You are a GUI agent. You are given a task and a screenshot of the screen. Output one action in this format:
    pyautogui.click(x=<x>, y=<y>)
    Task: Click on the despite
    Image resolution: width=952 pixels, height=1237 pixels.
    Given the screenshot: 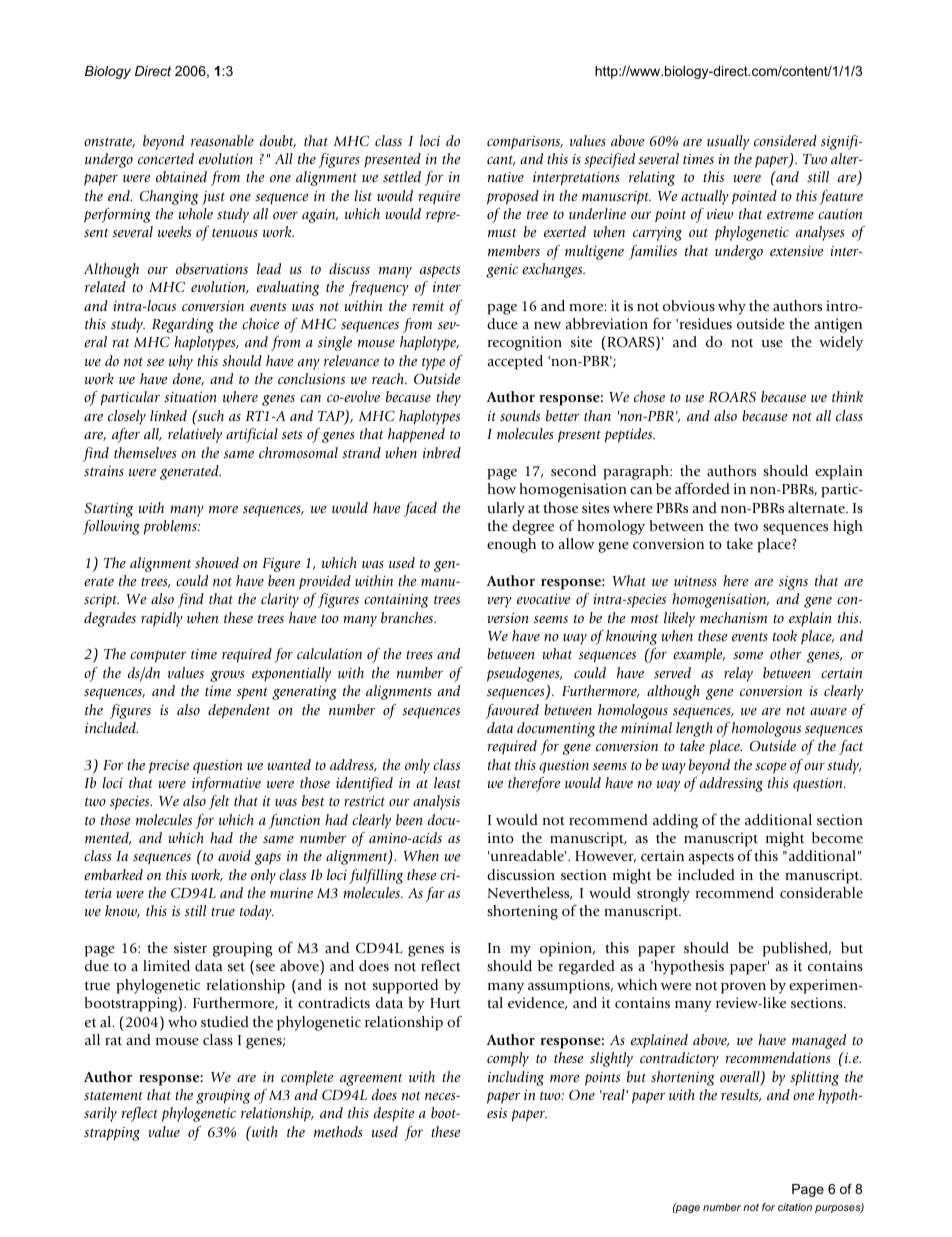 What is the action you would take?
    pyautogui.click(x=394, y=1114)
